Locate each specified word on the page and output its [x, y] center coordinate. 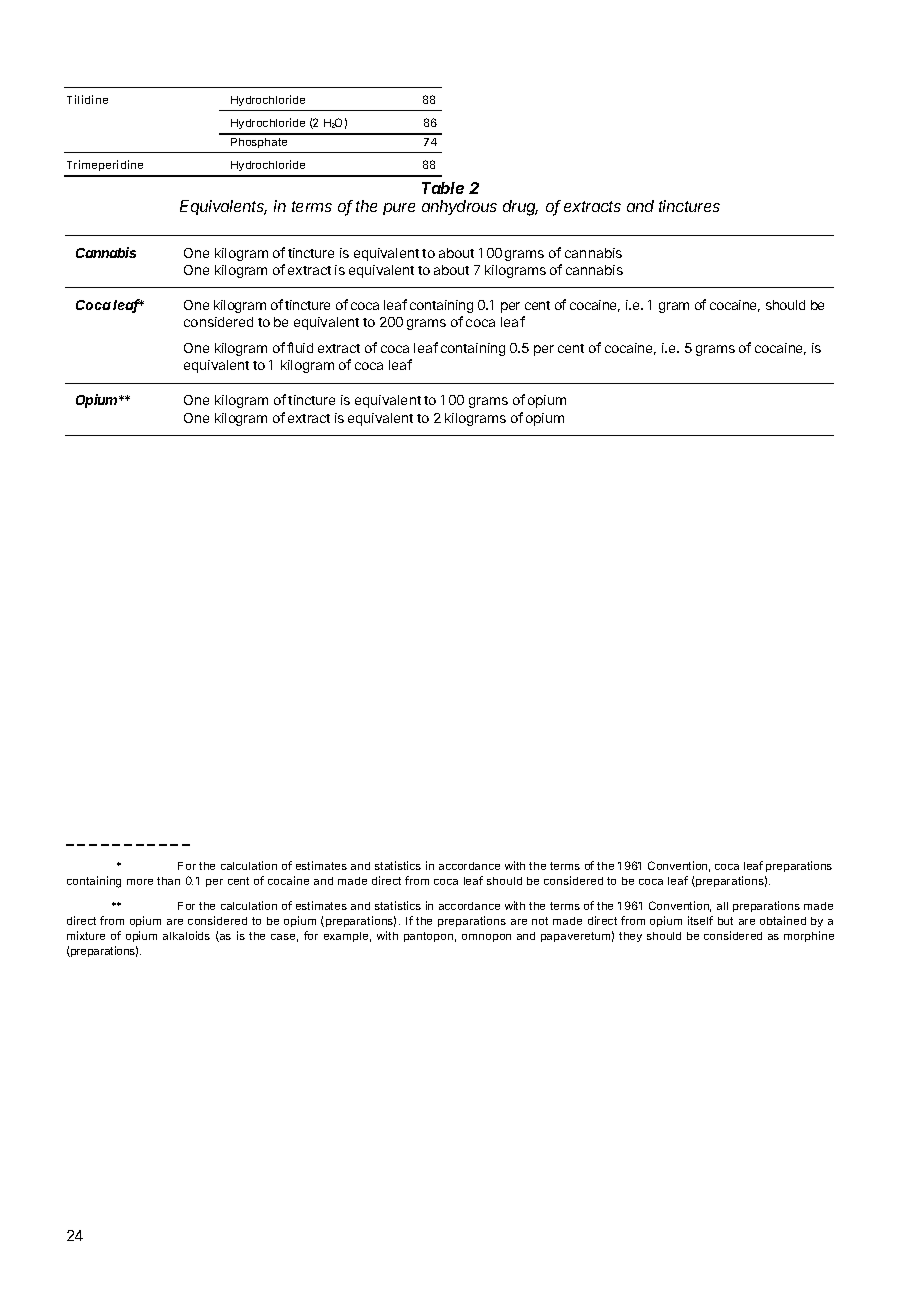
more [140, 882]
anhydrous [459, 207]
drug [520, 208]
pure [399, 209]
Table [443, 188]
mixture [86, 935]
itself [700, 920]
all [722, 906]
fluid [300, 347]
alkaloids [186, 935]
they [630, 937]
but [725, 921]
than [168, 881]
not [540, 921]
